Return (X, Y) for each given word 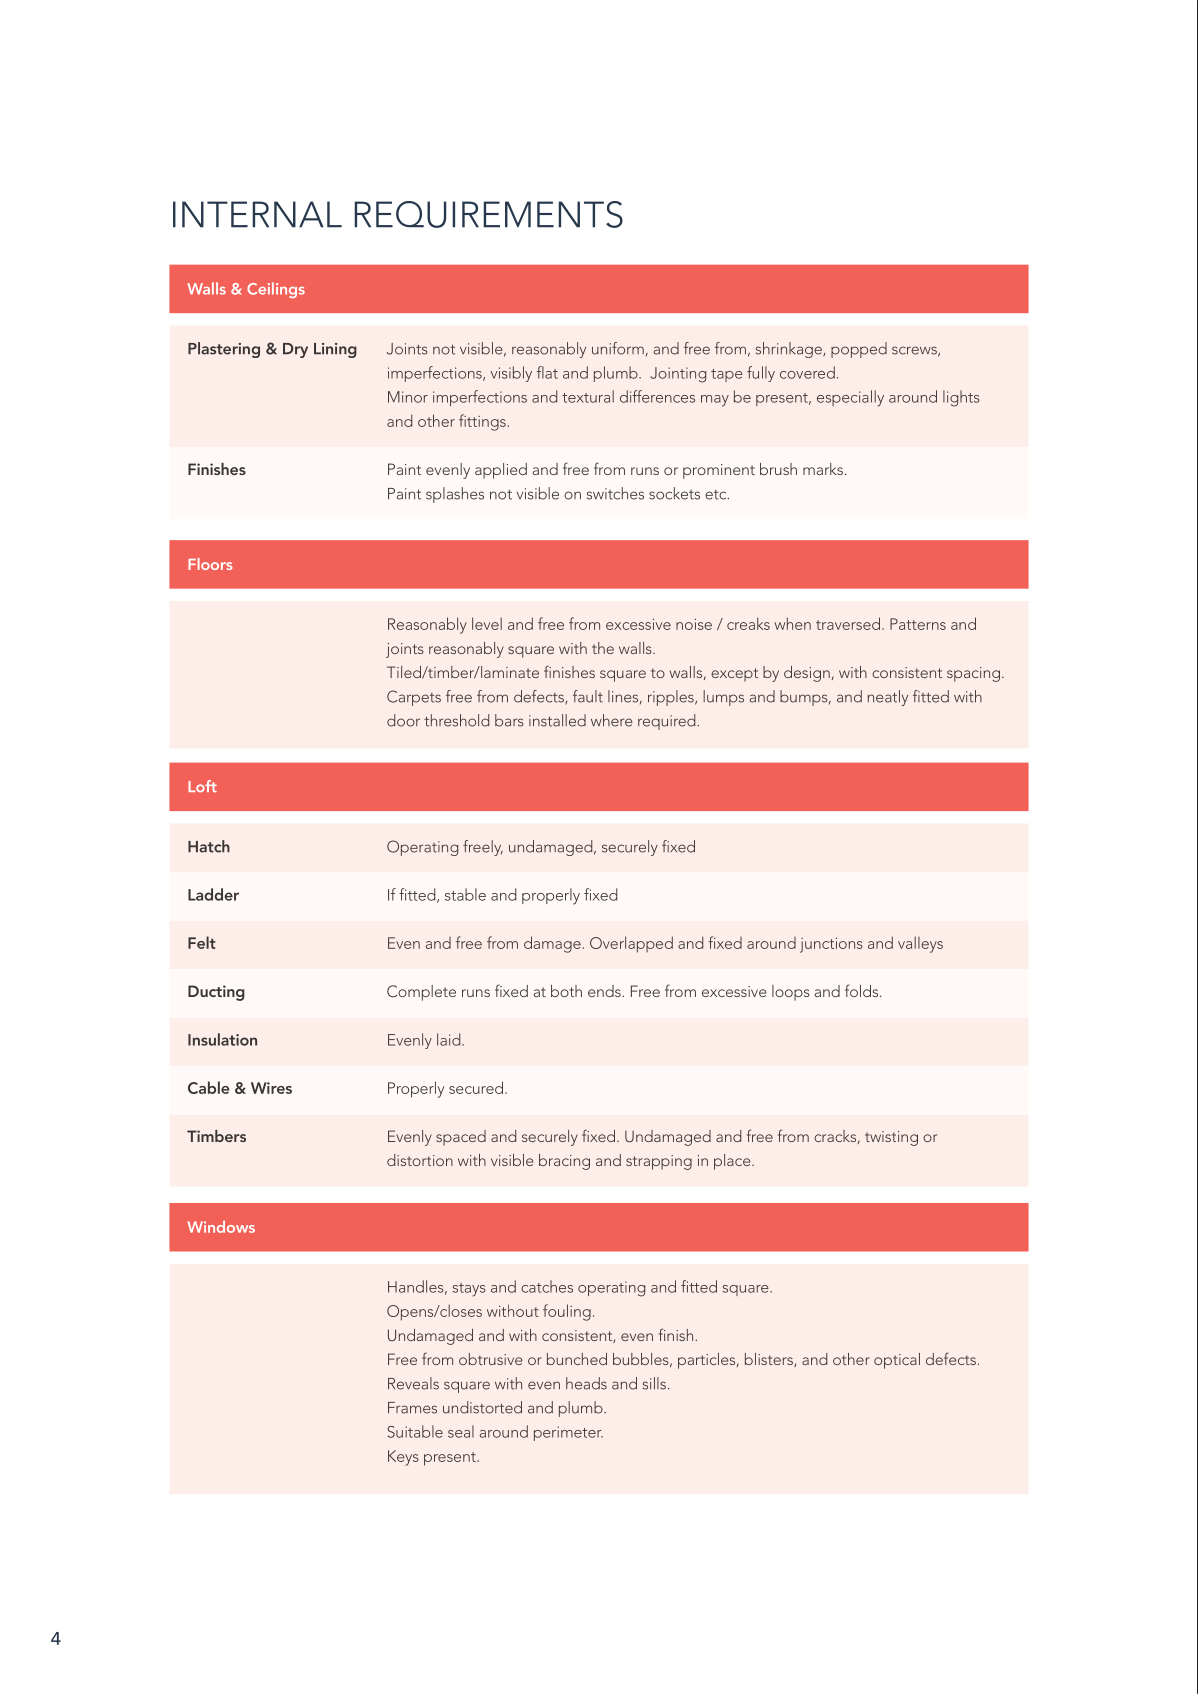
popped (859, 350)
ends (605, 991)
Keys (403, 1458)
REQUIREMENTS (489, 214)
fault (588, 696)
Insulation (222, 1039)
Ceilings (276, 290)
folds (863, 990)
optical (897, 1361)
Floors (210, 564)
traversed (848, 623)
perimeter (568, 1433)
